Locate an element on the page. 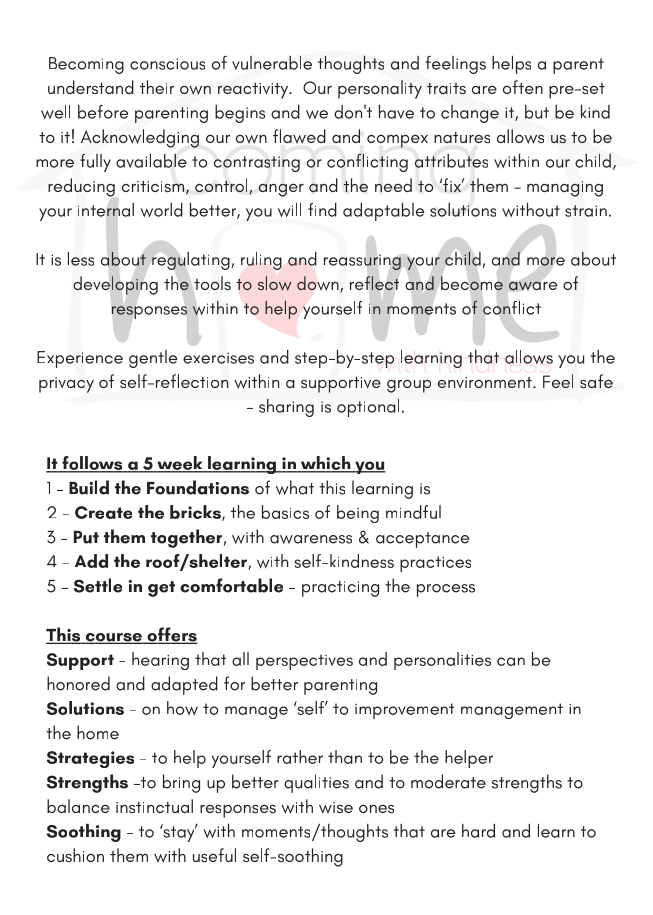  instinctual is located at coordinates (154, 806).
